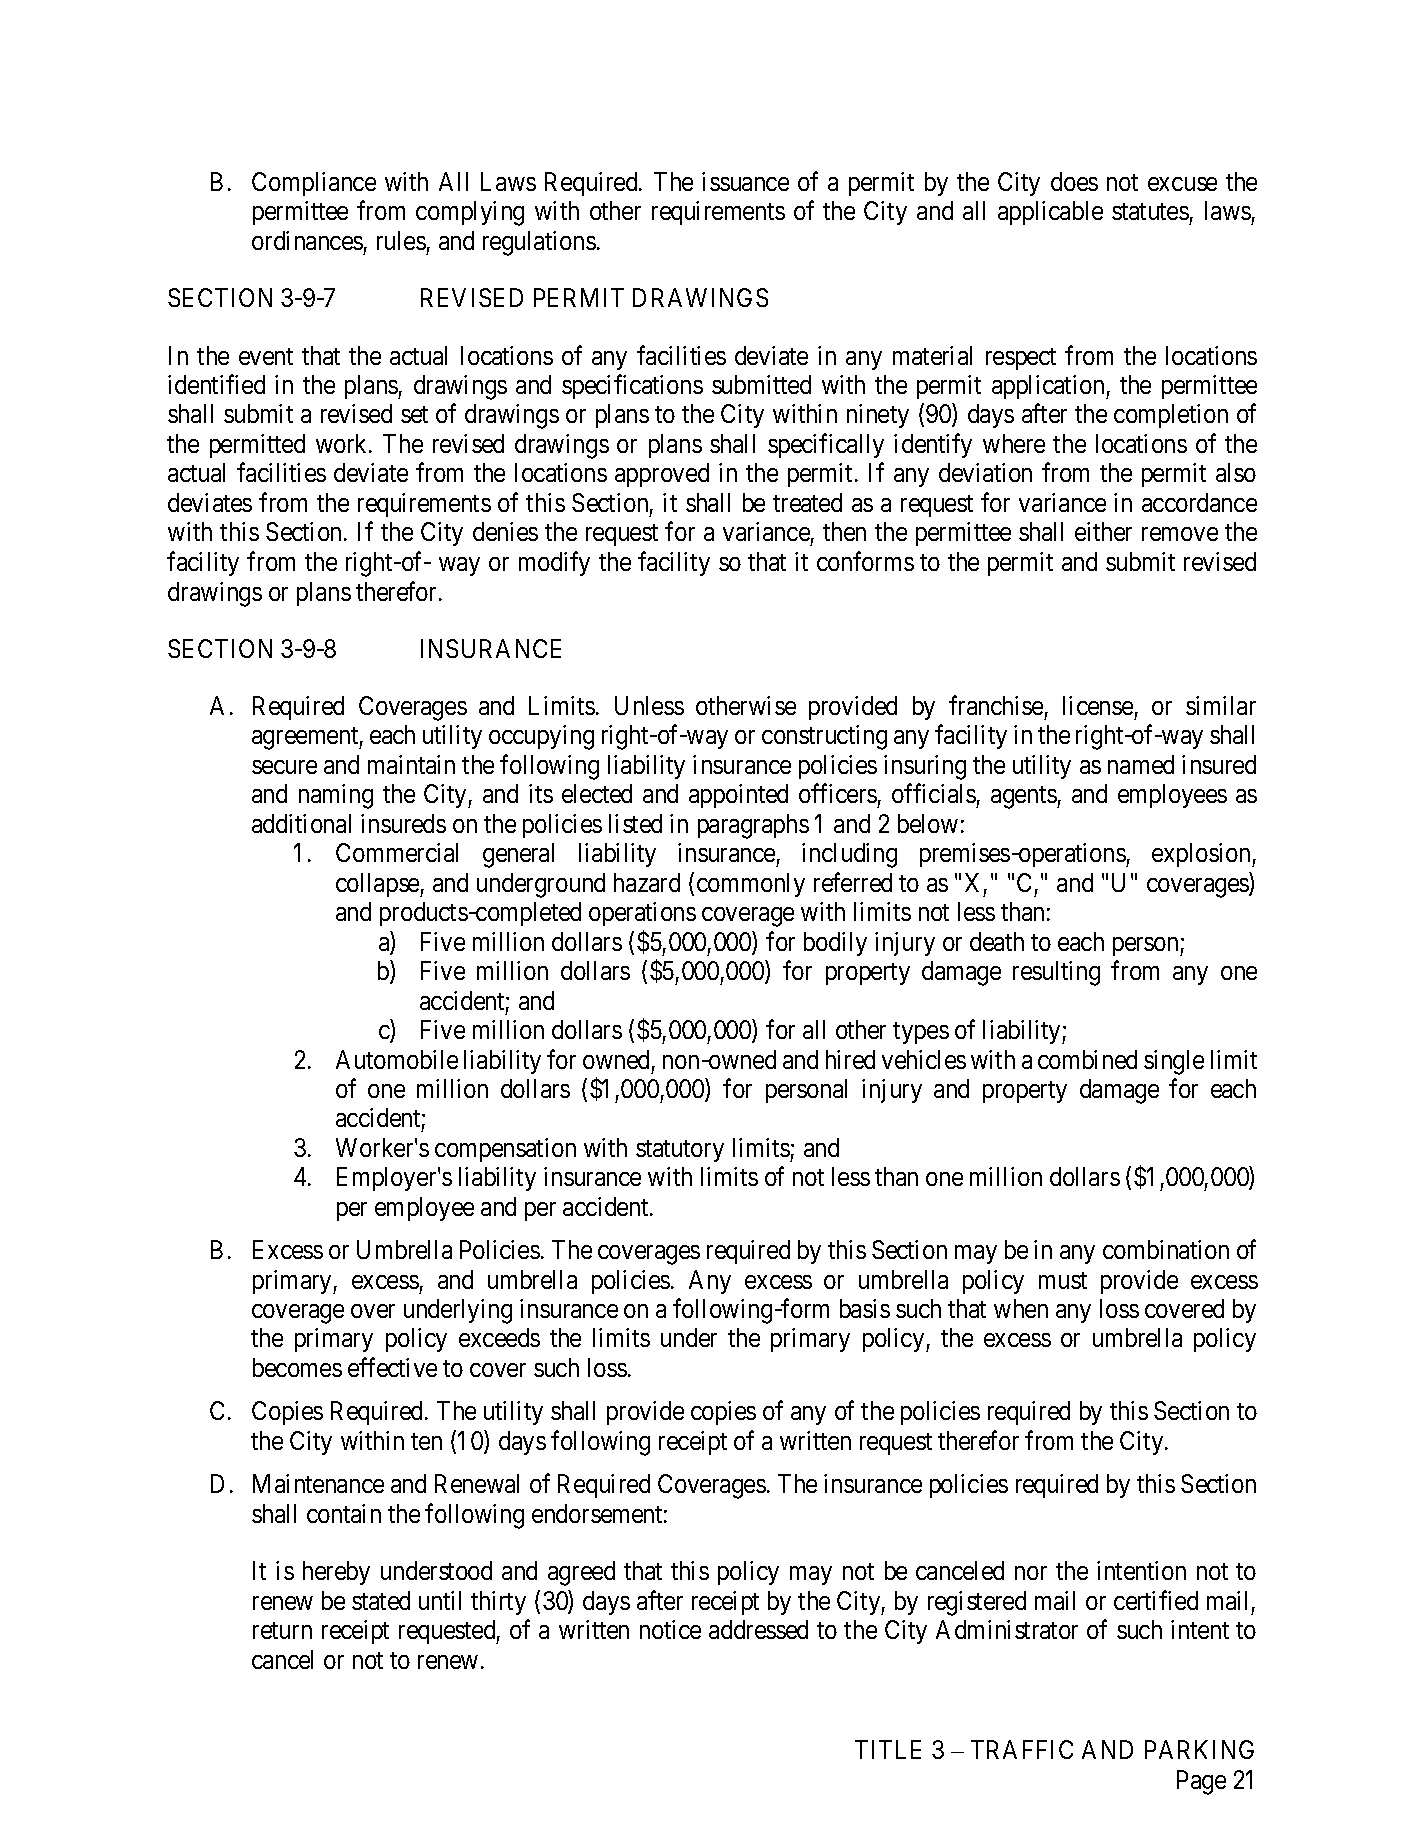  Describe the element at coordinates (297, 1367) in the screenshot. I see `becomes` at that location.
